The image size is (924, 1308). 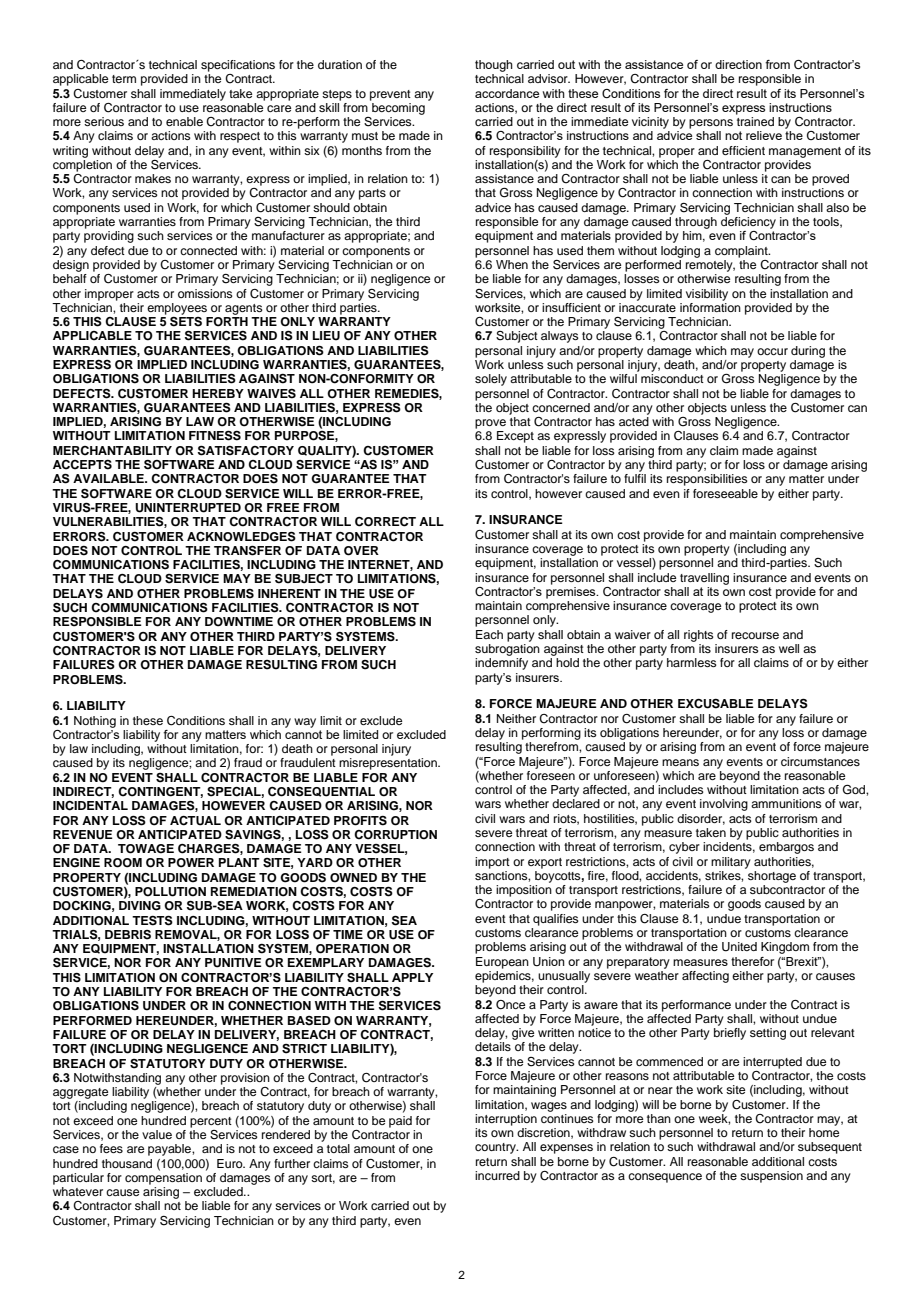 I want to click on solely, so click(x=491, y=380).
